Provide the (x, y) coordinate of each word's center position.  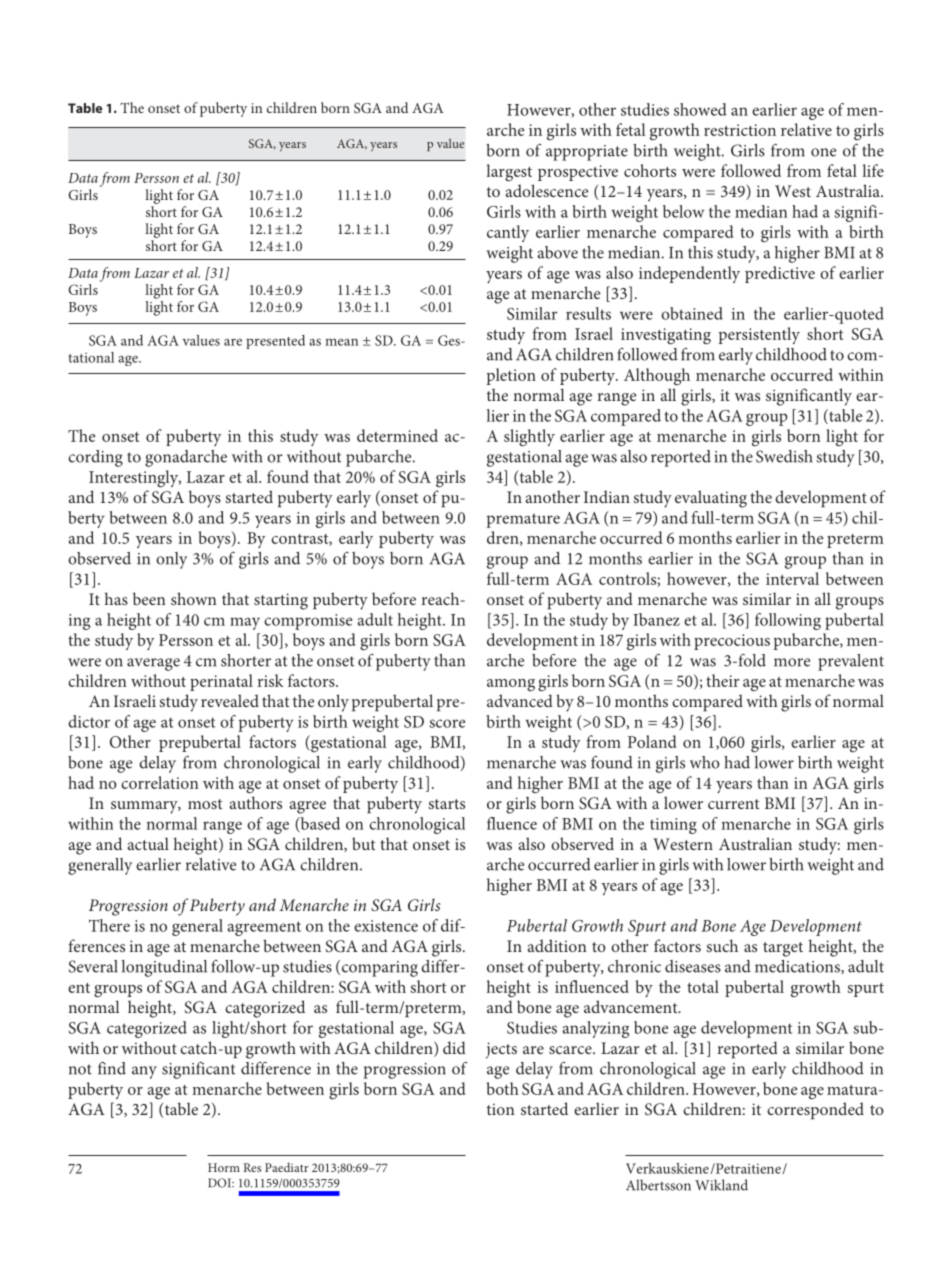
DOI (220, 1183)
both (503, 1088)
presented (275, 342)
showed (700, 109)
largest (509, 173)
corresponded (815, 1110)
